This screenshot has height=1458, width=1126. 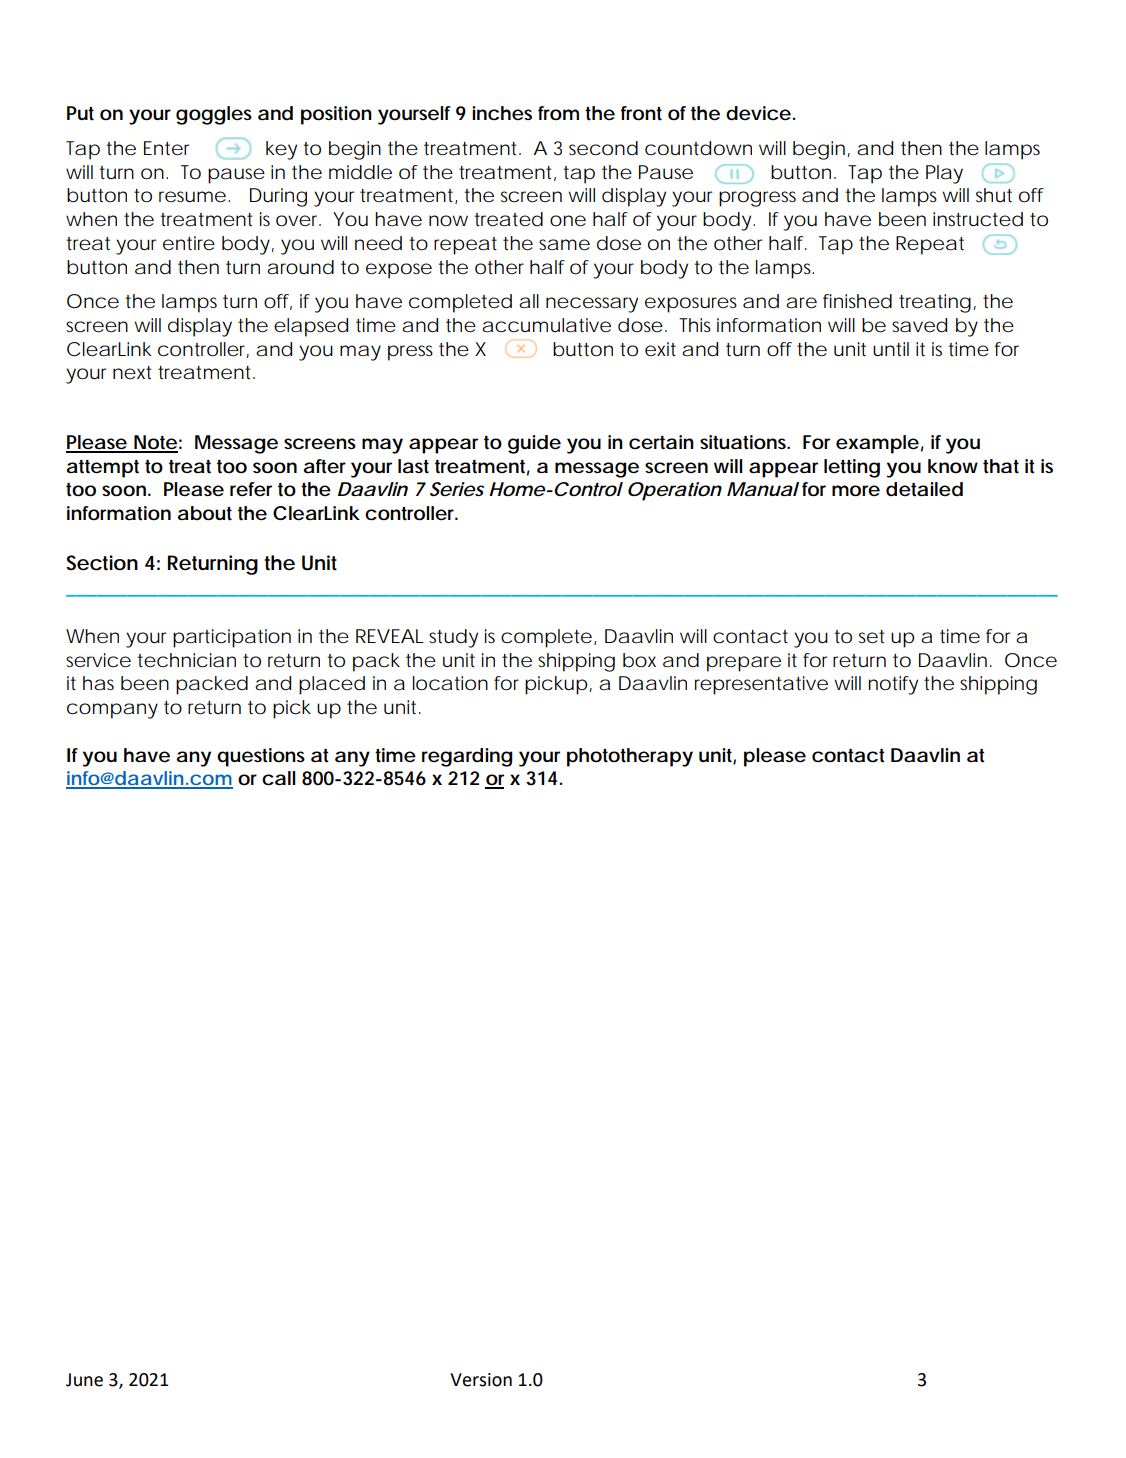 What do you see at coordinates (84, 1380) in the screenshot?
I see `June` at bounding box center [84, 1380].
